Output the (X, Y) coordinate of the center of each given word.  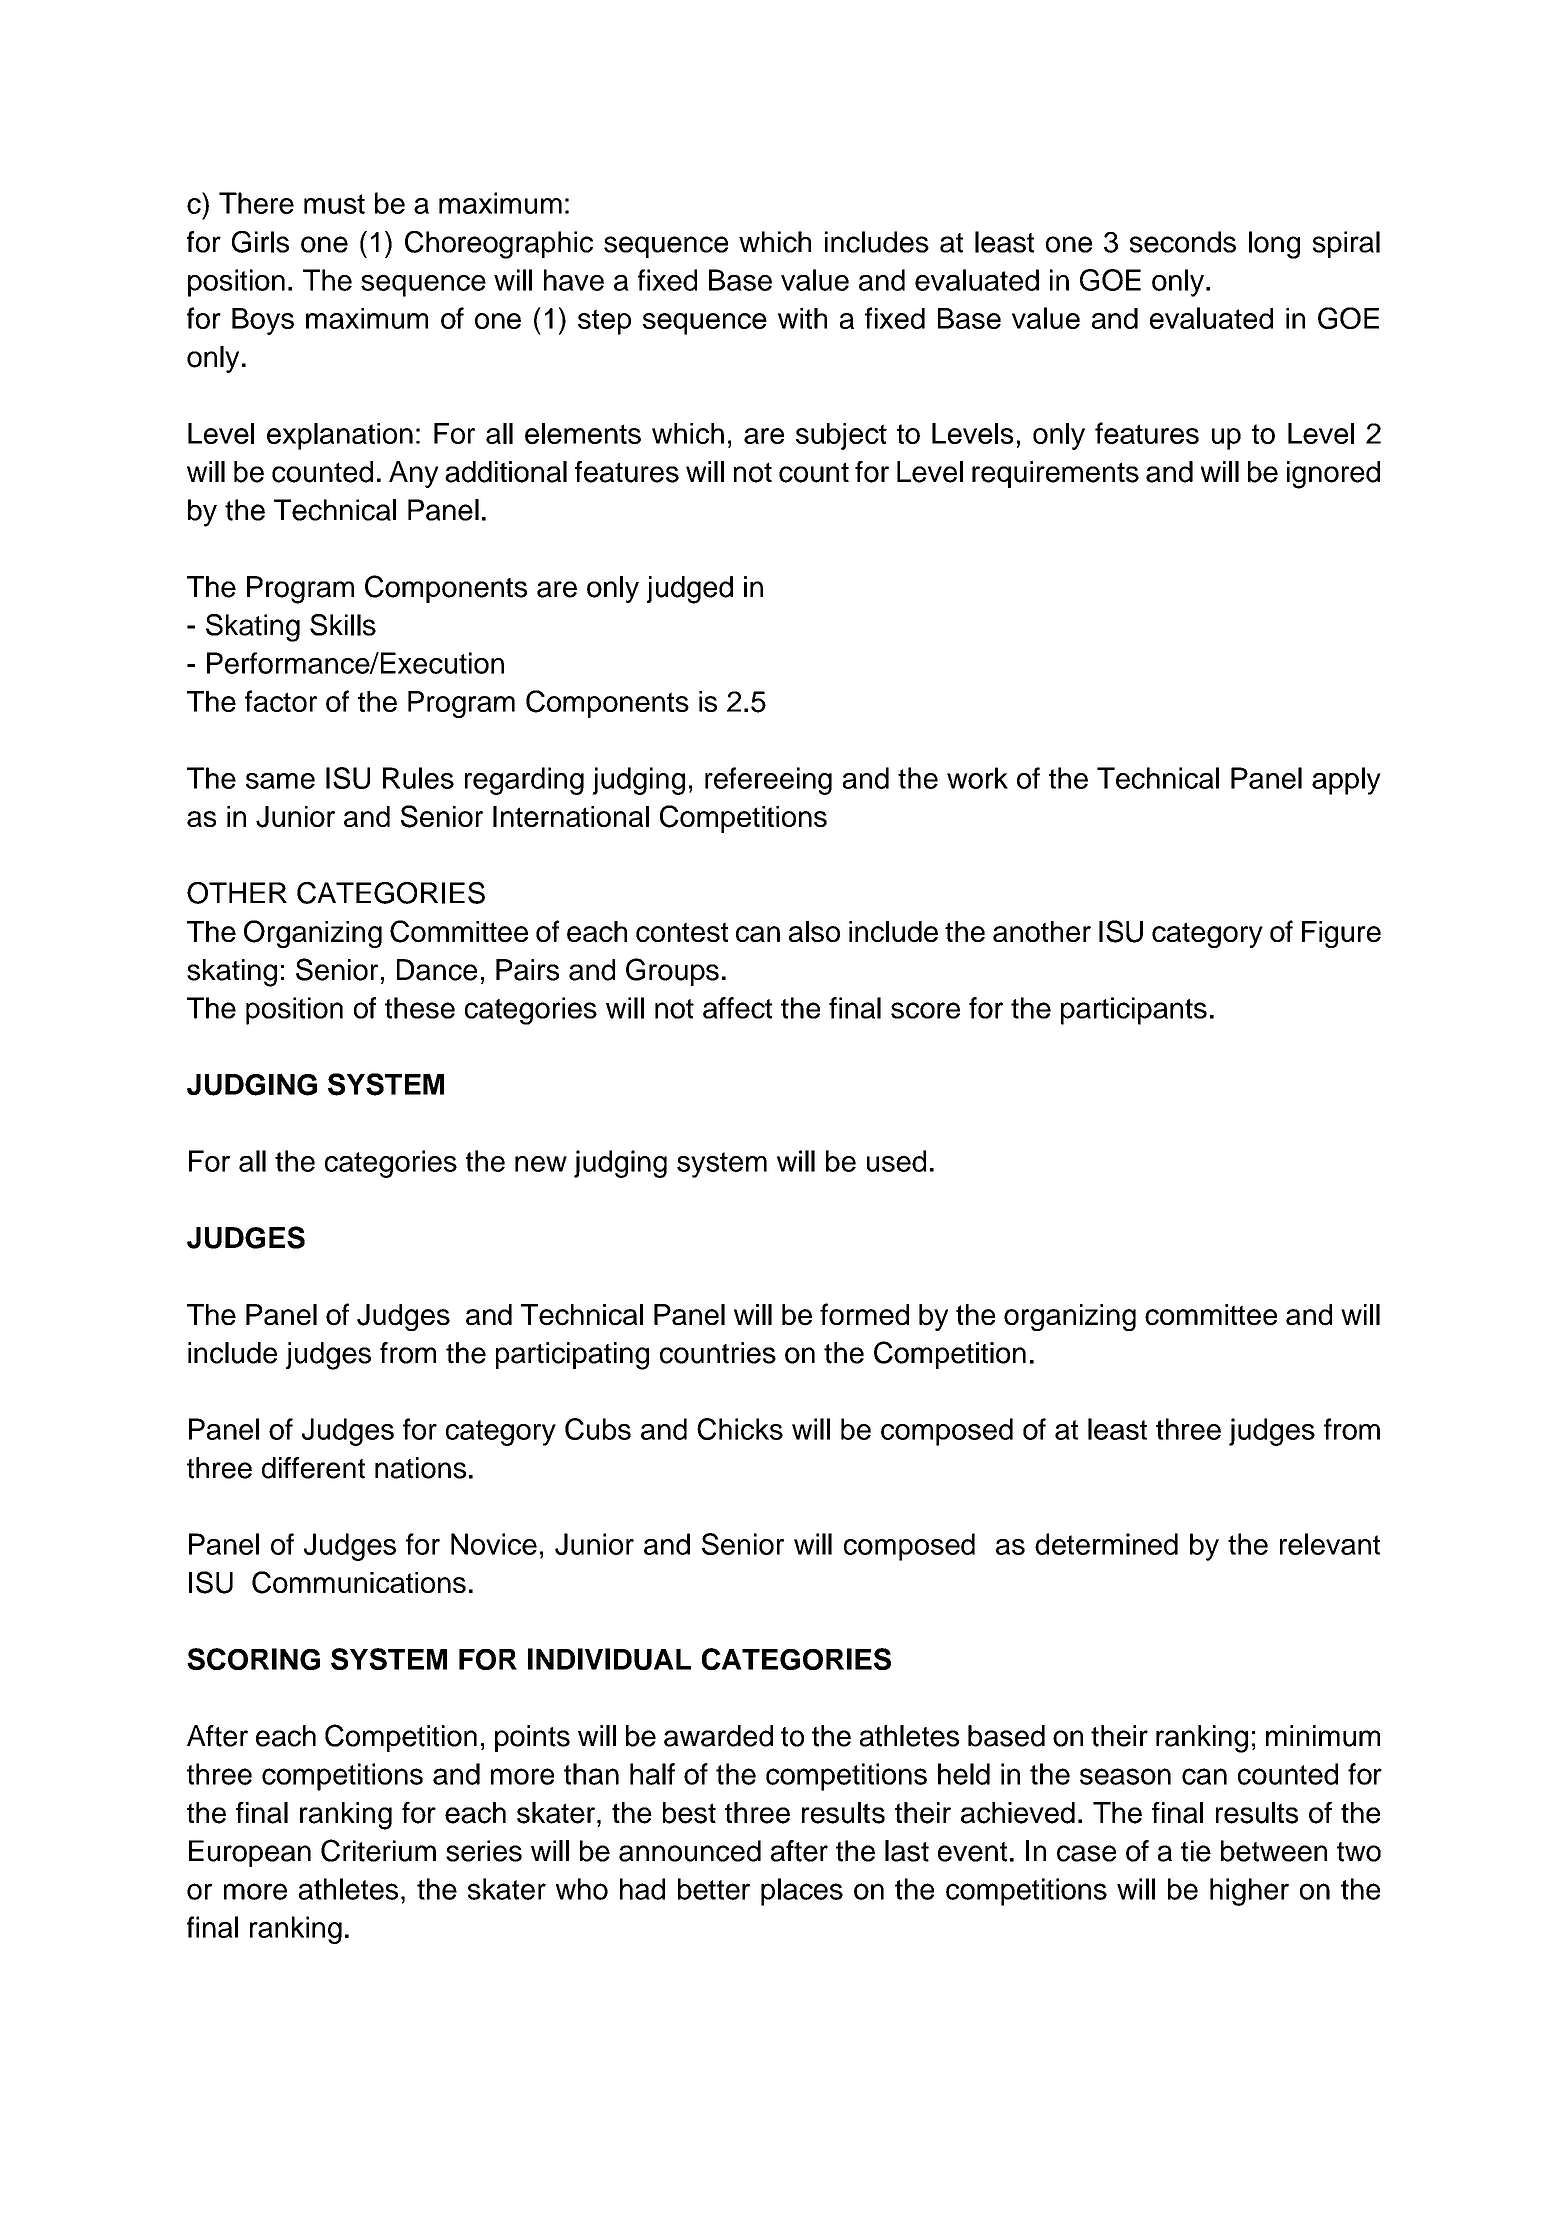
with (802, 318)
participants (1134, 1011)
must (334, 204)
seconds (1183, 242)
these (420, 1008)
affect (737, 1008)
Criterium (378, 1850)
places (802, 1892)
